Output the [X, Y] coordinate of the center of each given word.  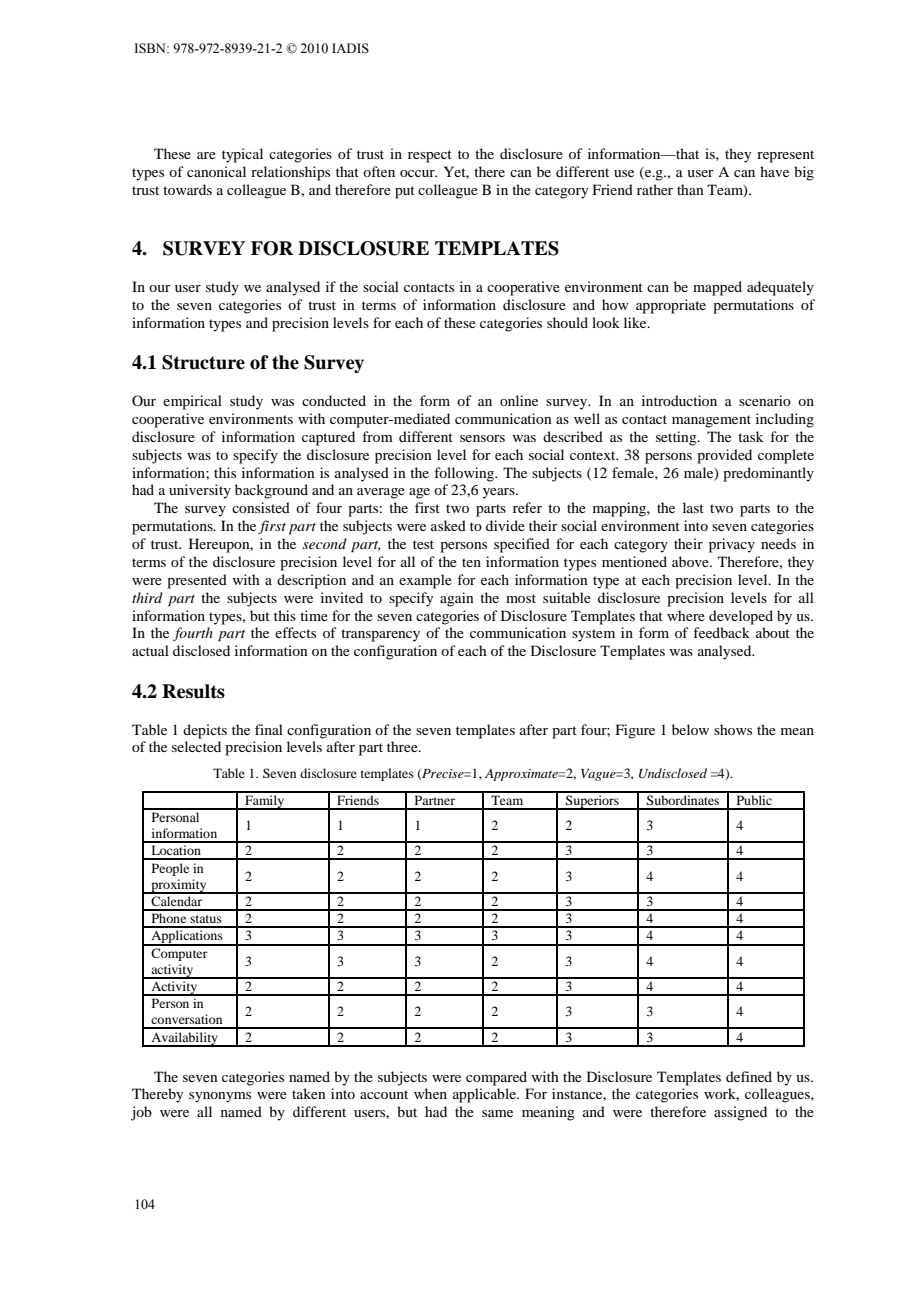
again [457, 599]
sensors [482, 438]
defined [749, 1076]
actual [150, 650]
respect [430, 156]
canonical [216, 171]
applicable [485, 1095]
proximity [179, 886]
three [403, 746]
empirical [192, 402]
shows [733, 729]
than [690, 189]
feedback [721, 632]
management [711, 421]
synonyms [220, 1097]
